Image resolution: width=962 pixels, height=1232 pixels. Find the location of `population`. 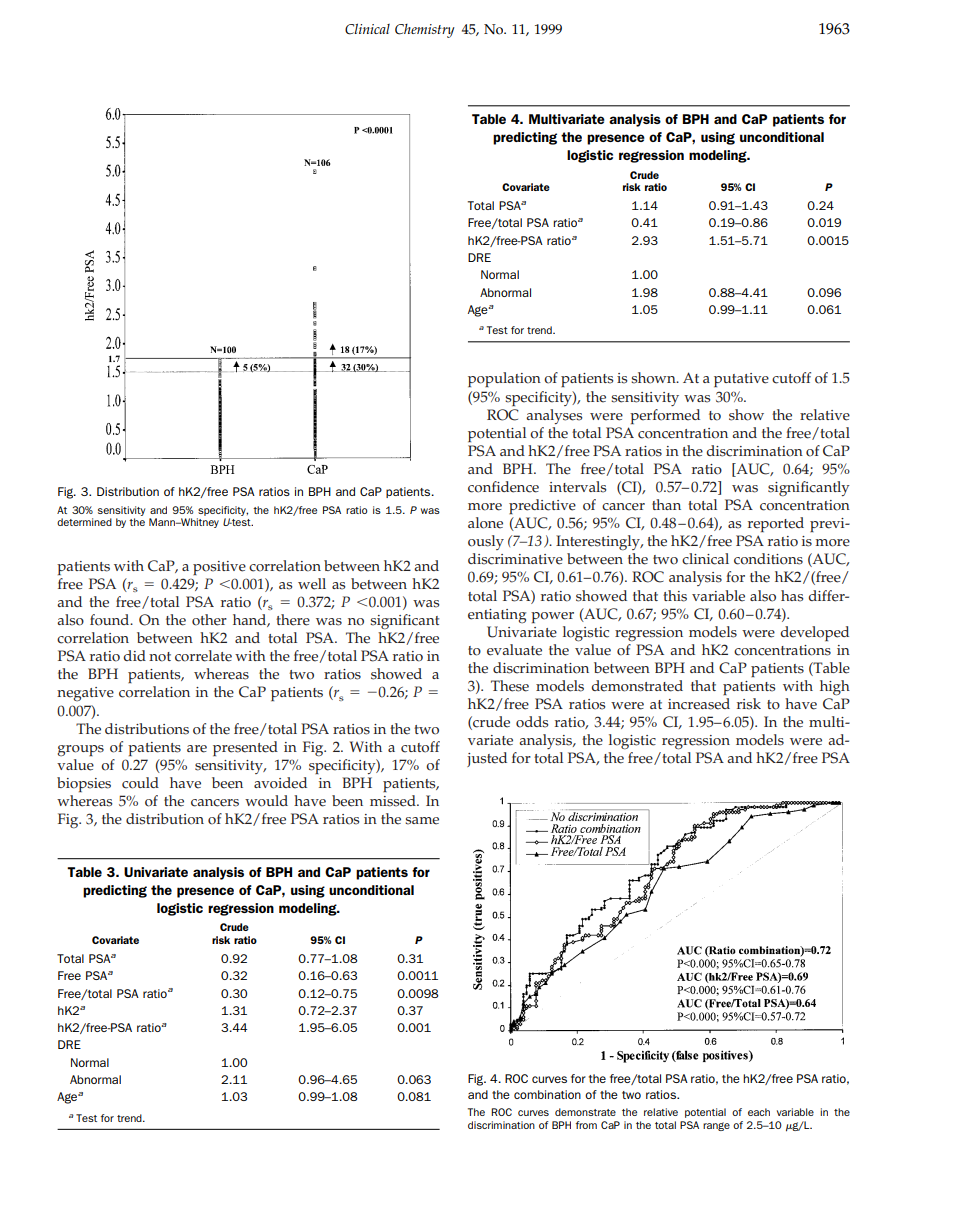

population is located at coordinates (504, 379).
